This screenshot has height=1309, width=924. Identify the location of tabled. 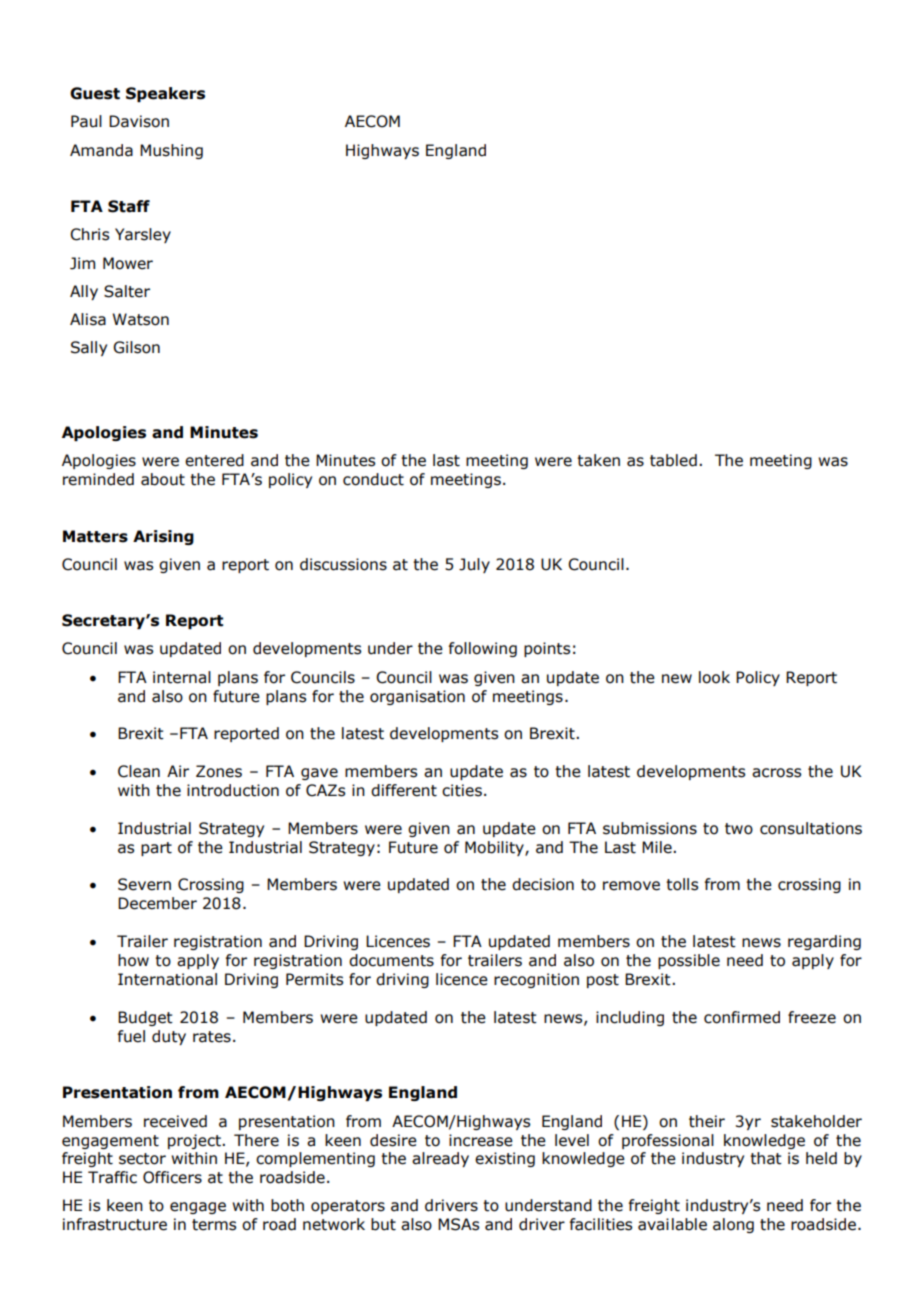
(673, 460).
